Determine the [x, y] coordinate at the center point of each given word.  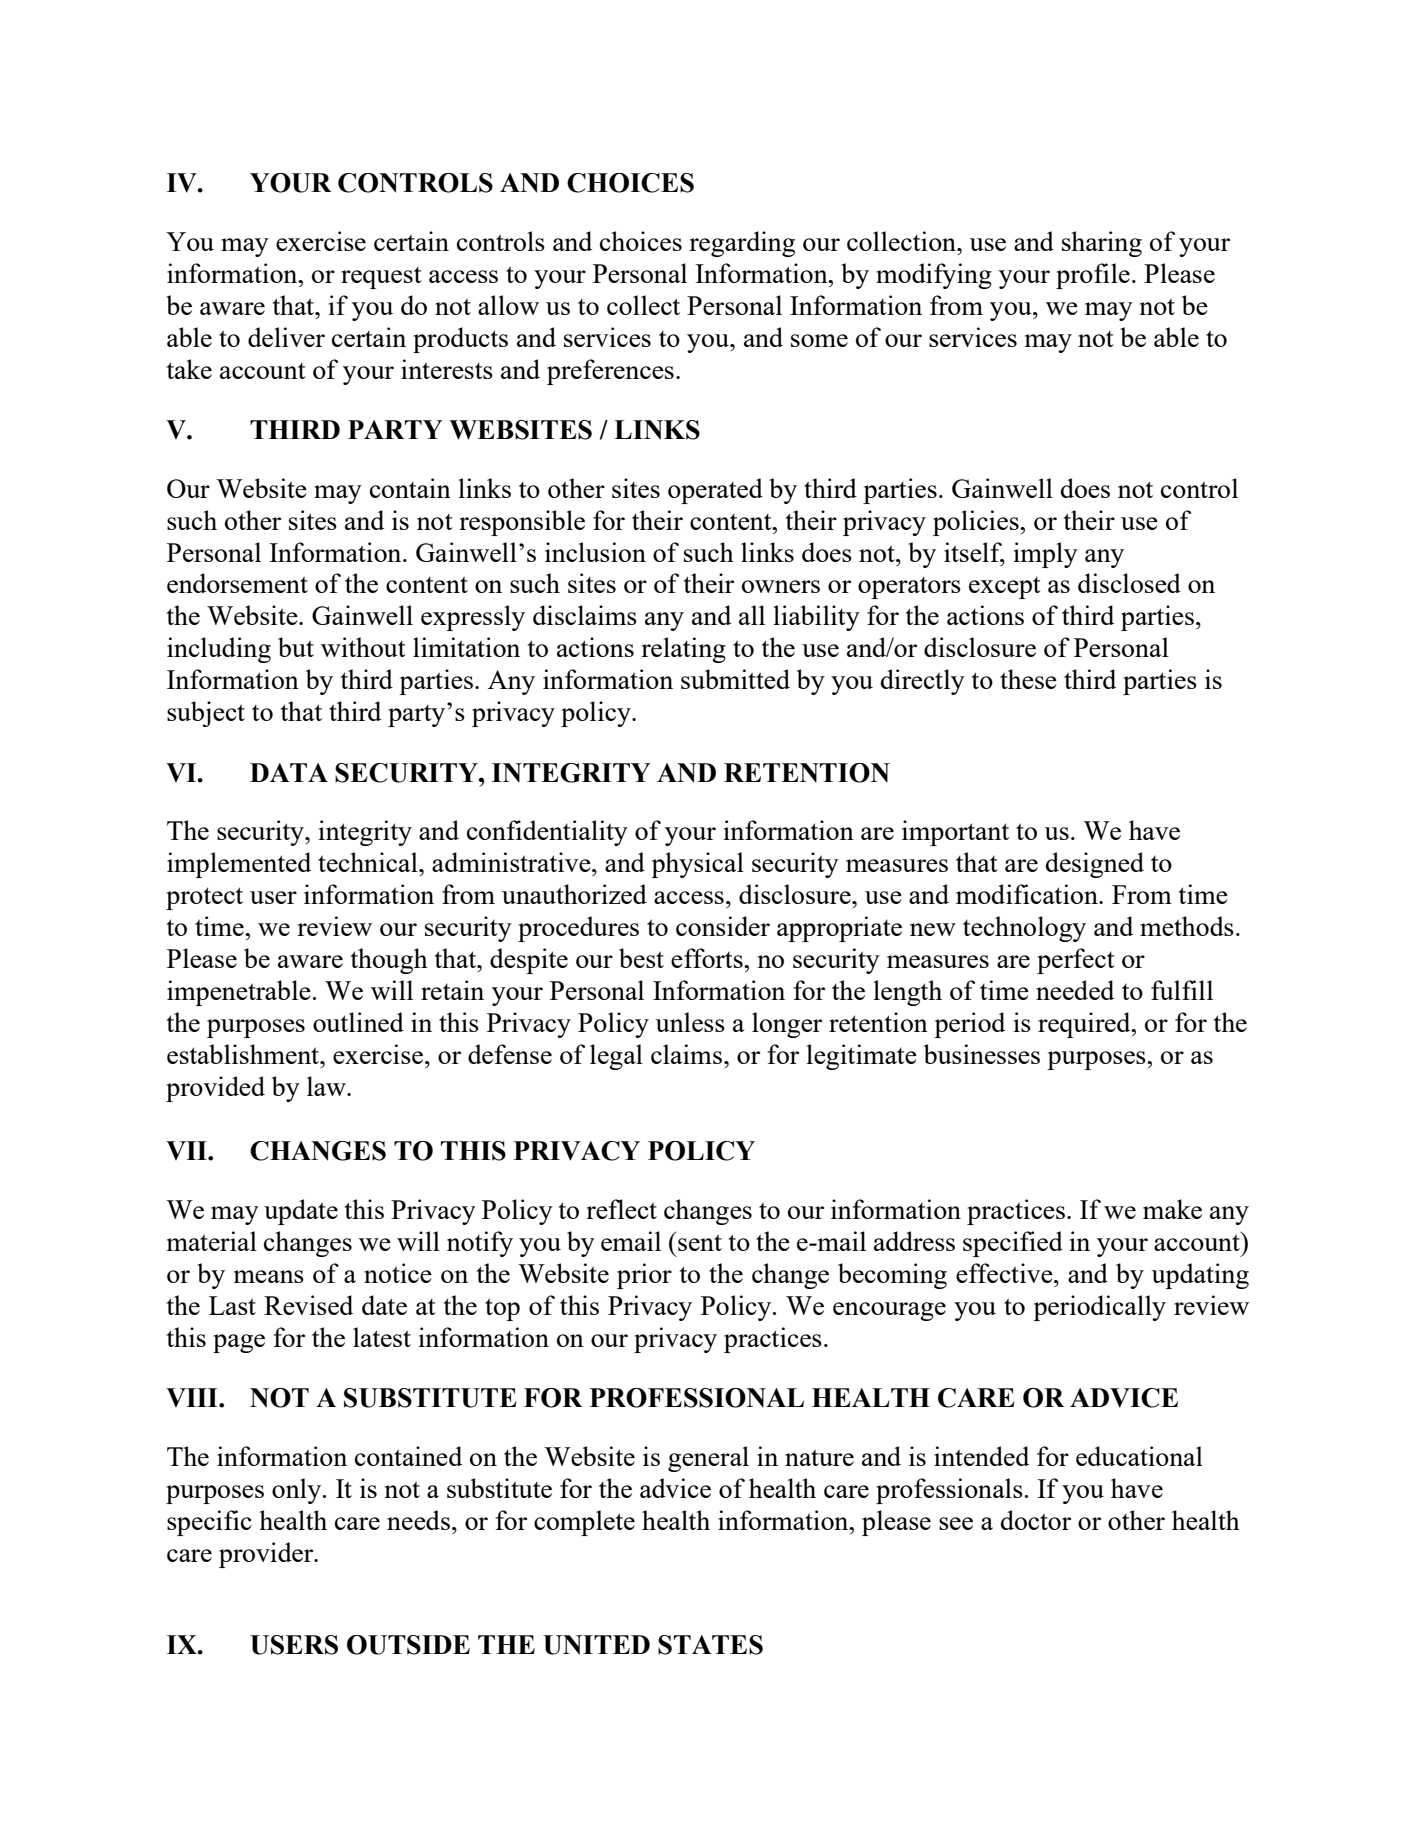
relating [683, 650]
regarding [742, 244]
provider [267, 1555]
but [296, 647]
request [381, 278]
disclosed [1129, 583]
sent [699, 1241]
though [389, 961]
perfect [1076, 961]
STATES [710, 1645]
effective [1005, 1273]
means [269, 1276]
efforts [708, 958]
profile [1093, 276]
